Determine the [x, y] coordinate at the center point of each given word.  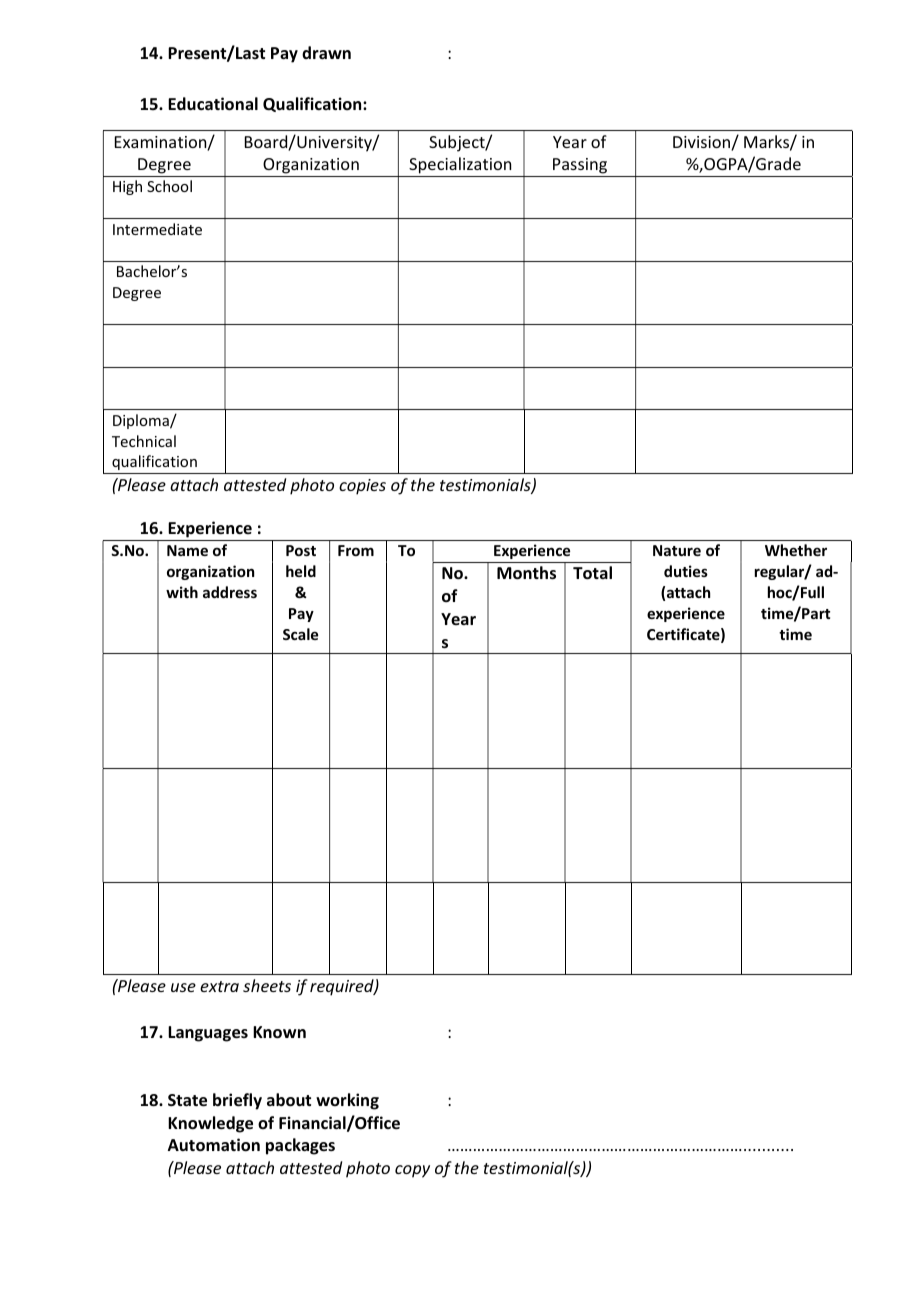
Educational [213, 104]
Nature [677, 550]
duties [686, 571]
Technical [144, 441]
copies [362, 487]
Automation [214, 1145]
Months [526, 573]
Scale [300, 634]
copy [412, 1171]
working [347, 1101]
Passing [580, 167]
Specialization [460, 167]
